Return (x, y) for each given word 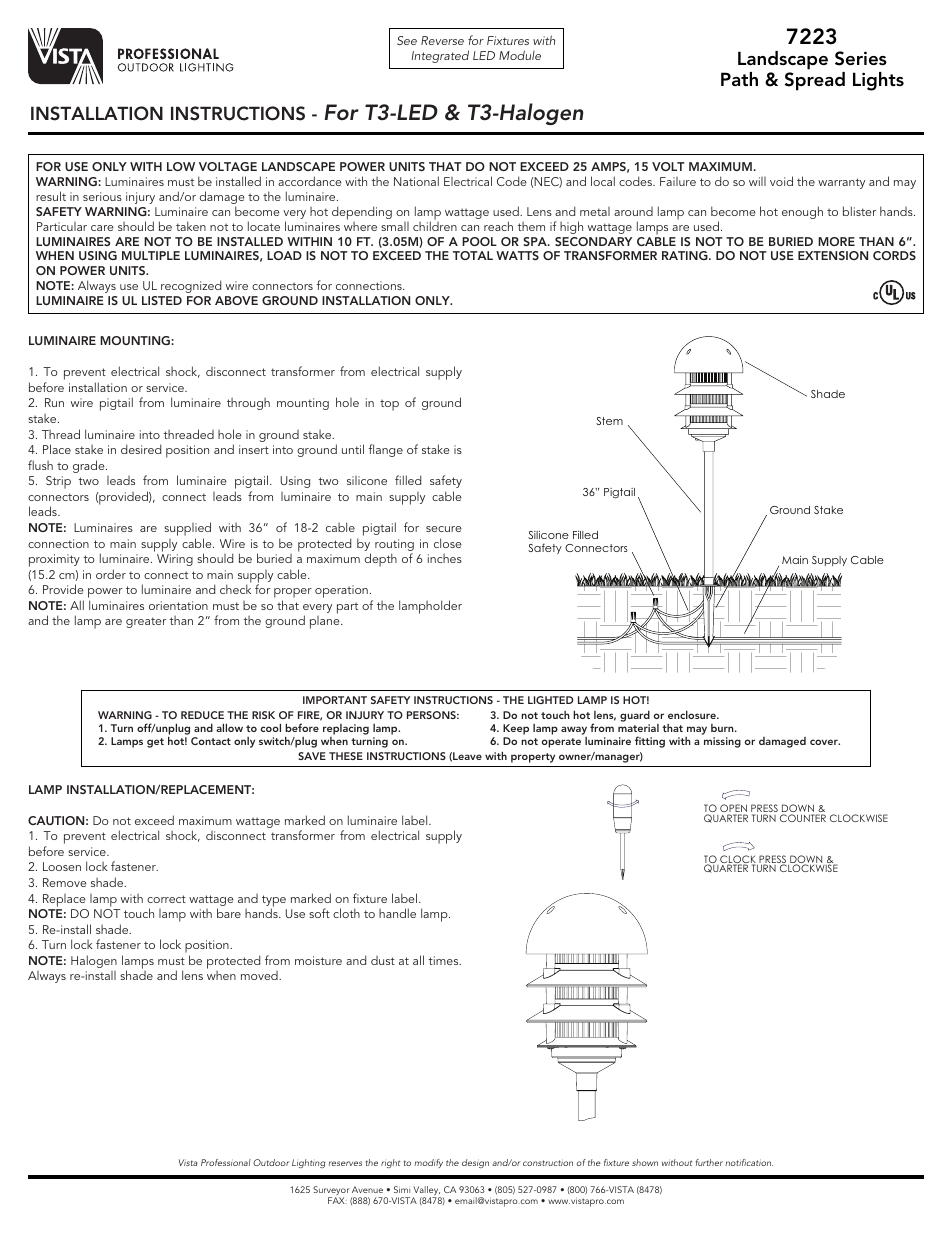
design (475, 1163)
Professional (226, 1162)
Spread (815, 81)
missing (722, 742)
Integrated (440, 56)
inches (445, 558)
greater (146, 622)
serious (102, 196)
